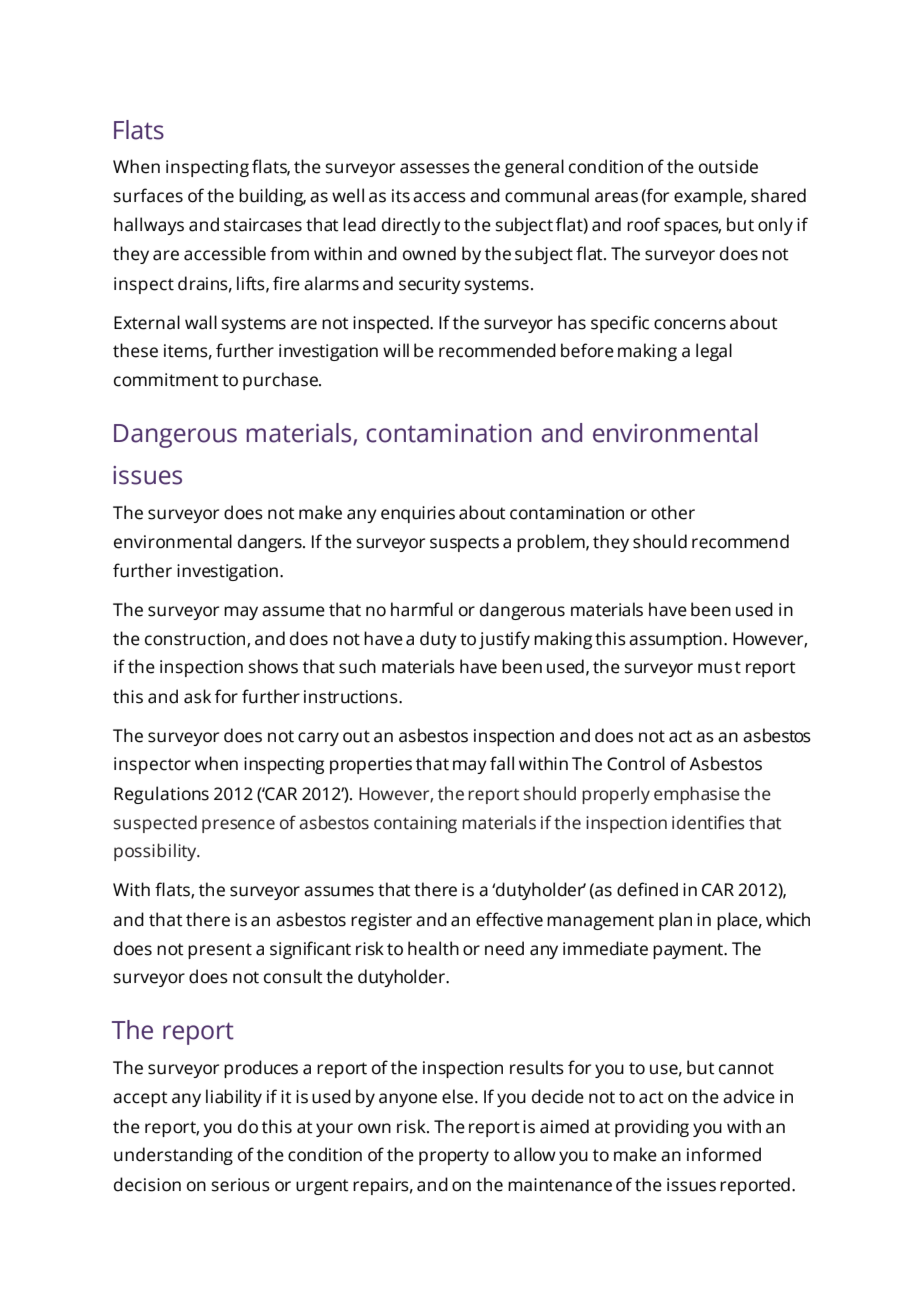 The height and width of the document is (1308, 924). Describe the element at coordinates (197, 696) in the document. I see `ask` at that location.
